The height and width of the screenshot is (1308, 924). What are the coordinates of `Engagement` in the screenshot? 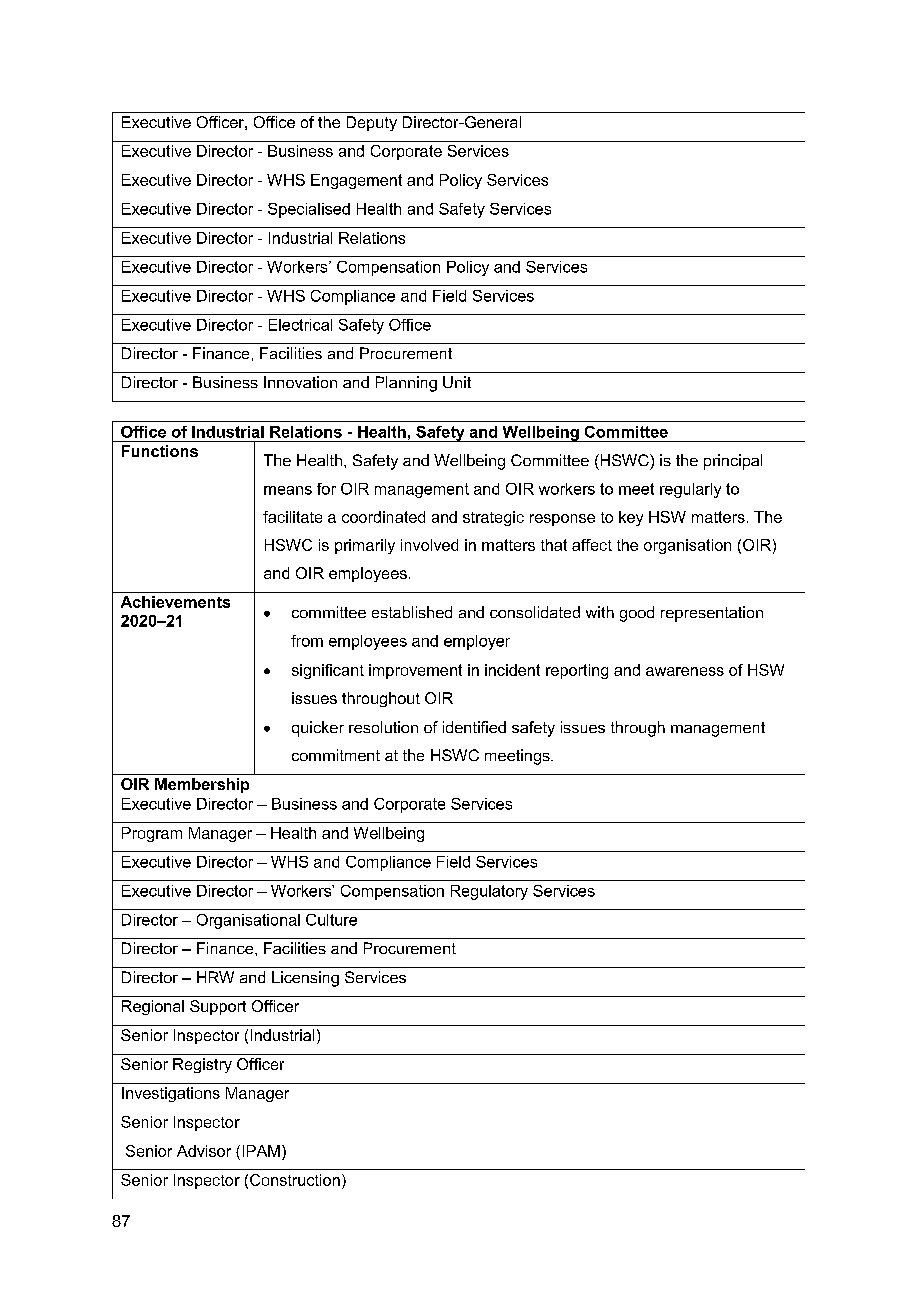 It's located at (356, 181).
